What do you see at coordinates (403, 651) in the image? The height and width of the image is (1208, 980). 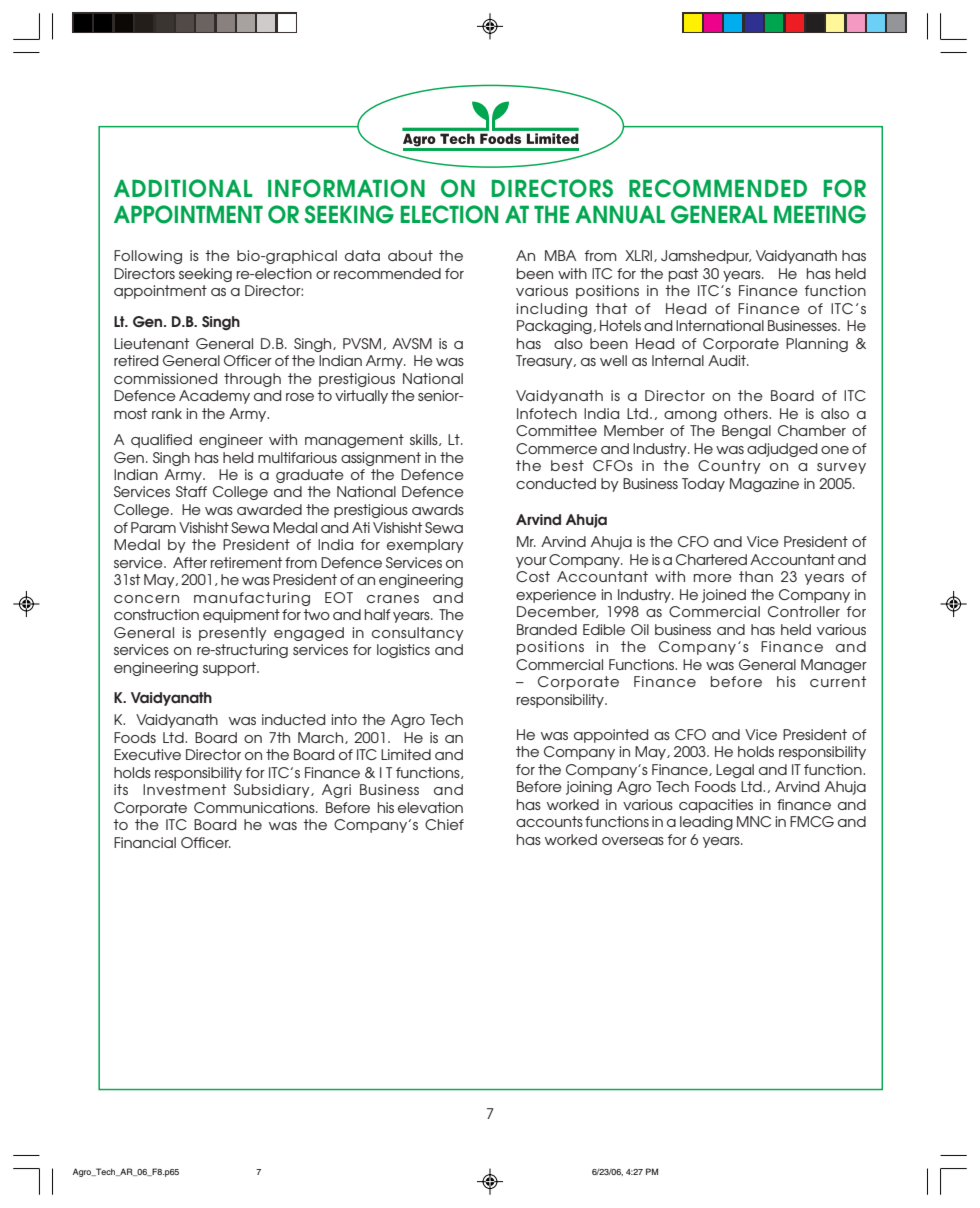 I see `logistics` at bounding box center [403, 651].
